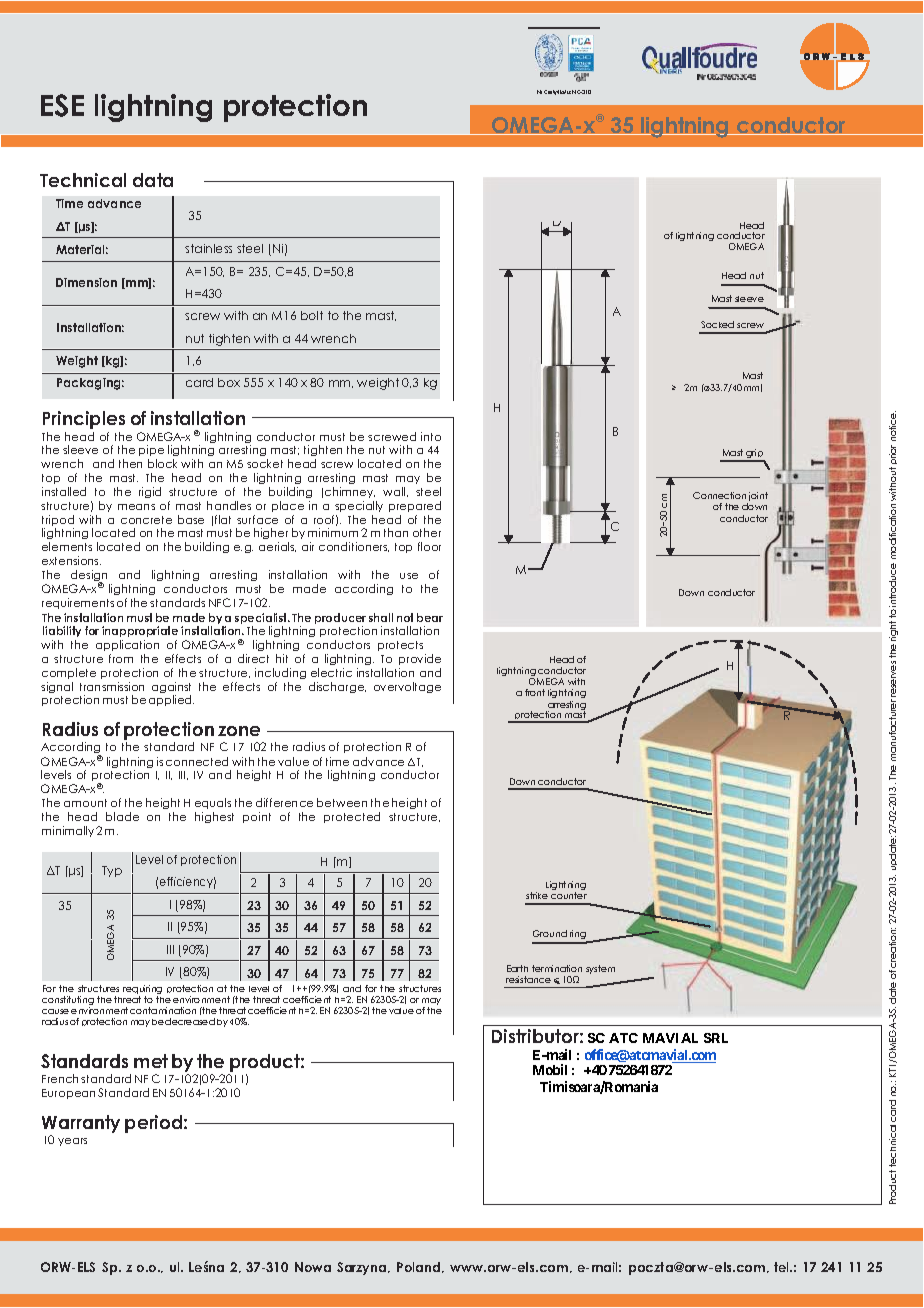 Image resolution: width=924 pixels, height=1308 pixels. Describe the element at coordinates (719, 495) in the image. I see `Connection` at that location.
